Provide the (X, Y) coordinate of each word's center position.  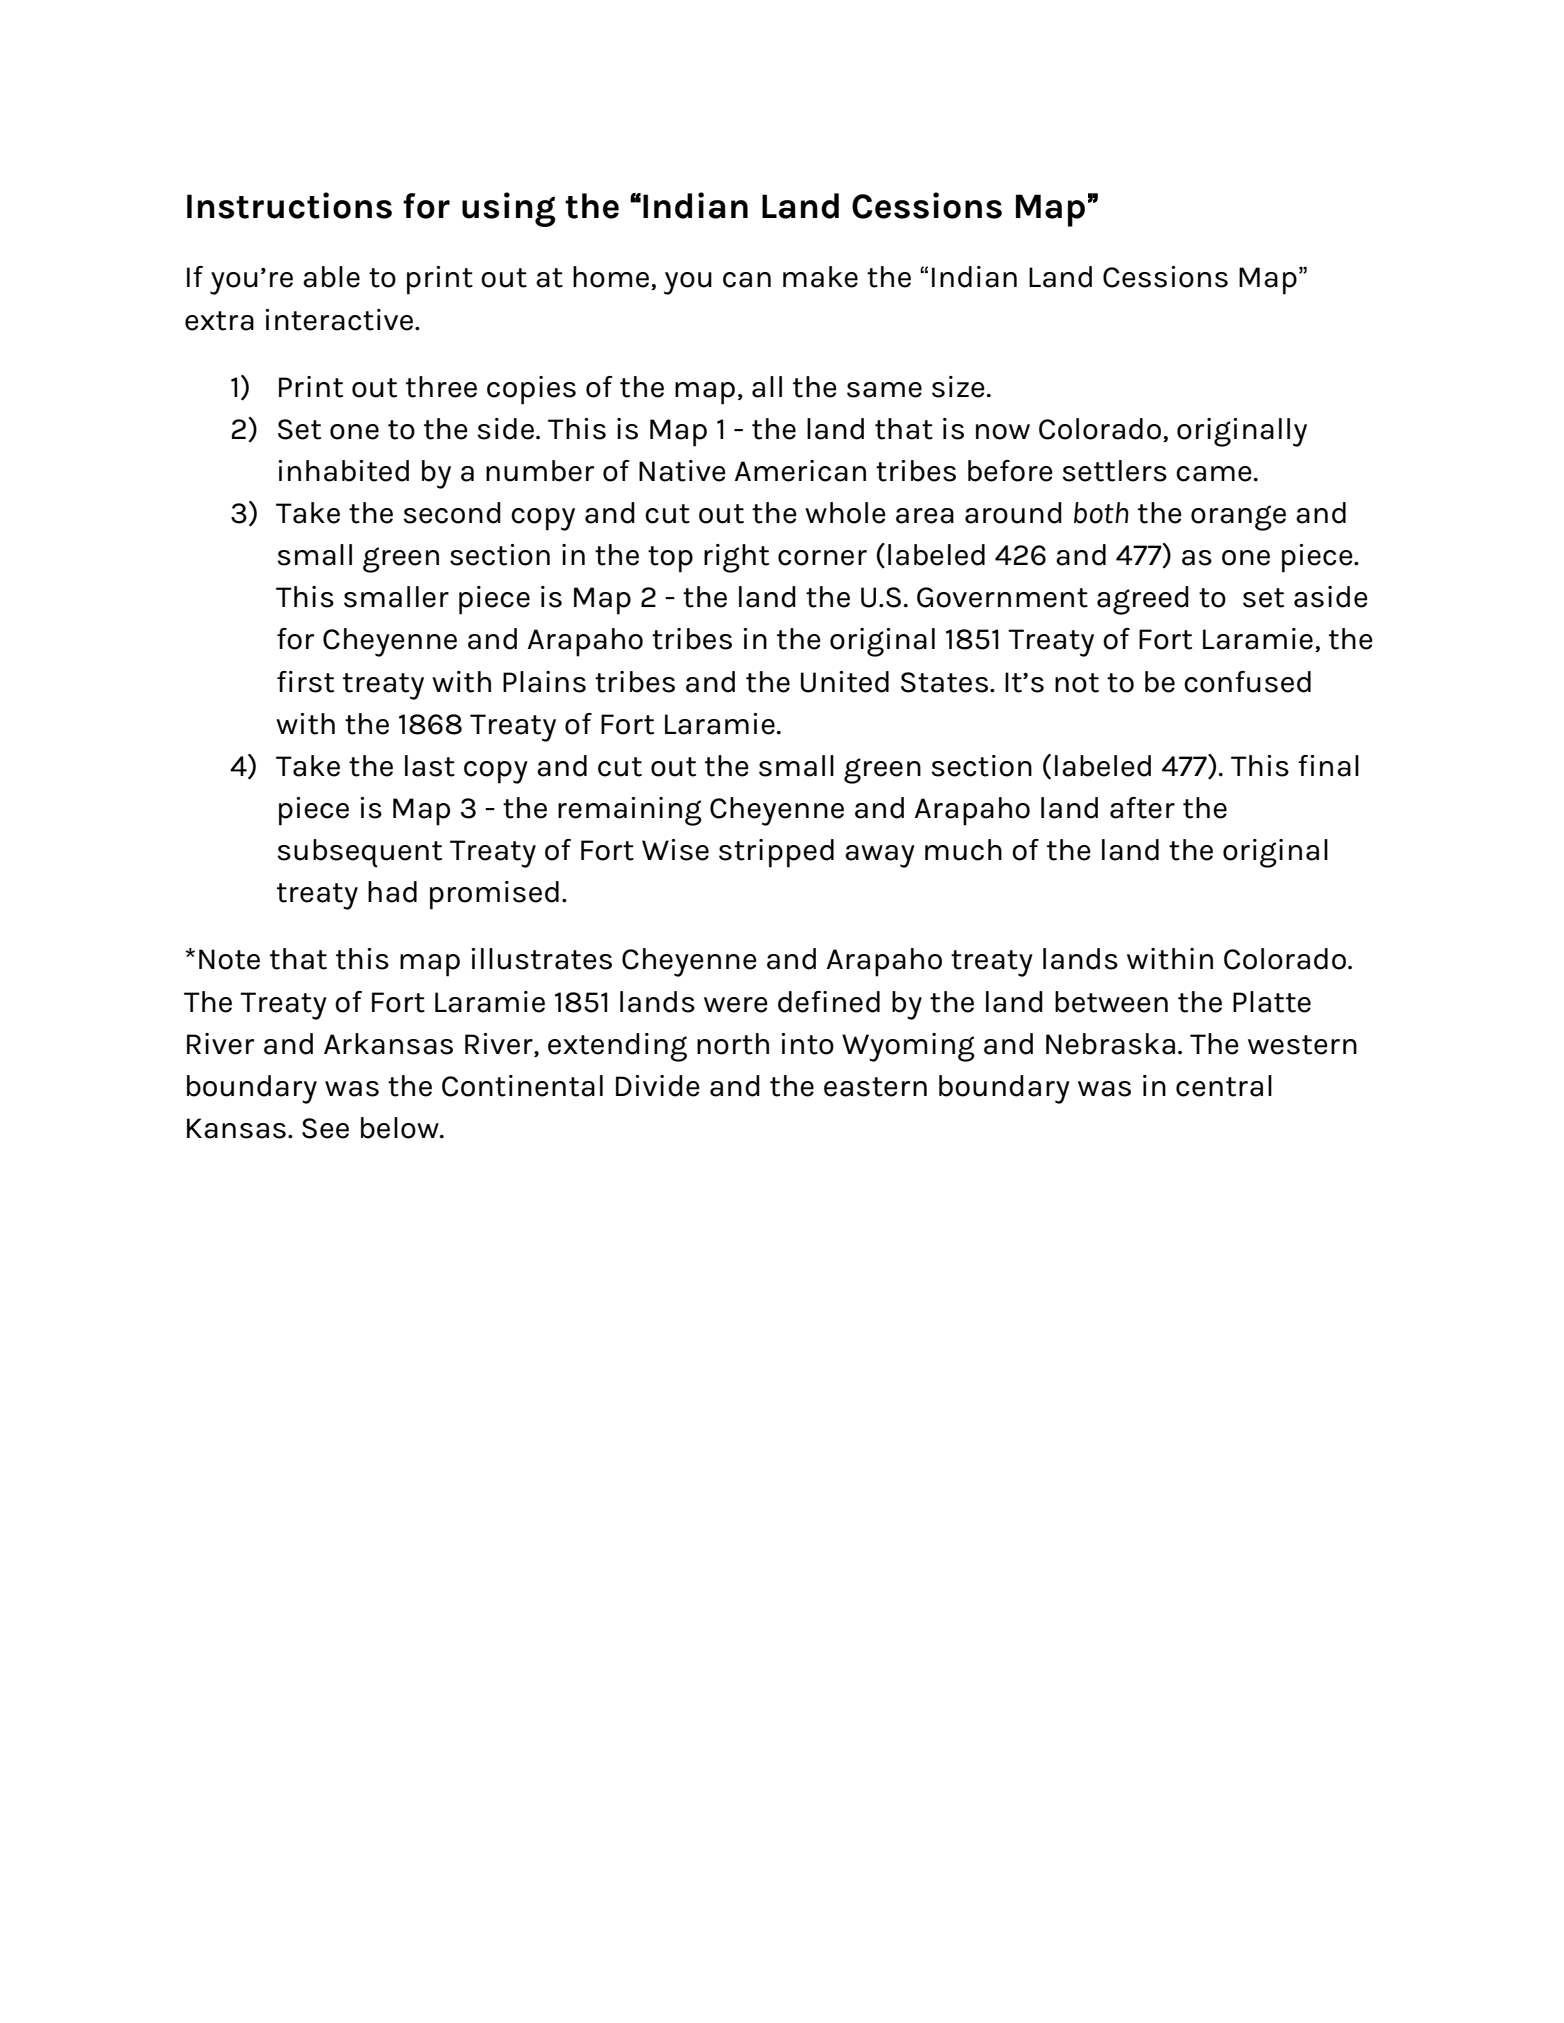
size (958, 387)
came (1214, 474)
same (884, 390)
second (452, 513)
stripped (776, 853)
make (820, 277)
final (1328, 766)
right (736, 558)
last (430, 766)
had (392, 892)
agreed (1143, 600)
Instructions (289, 205)
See (325, 1128)
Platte (1272, 1002)
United (845, 682)
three (441, 387)
